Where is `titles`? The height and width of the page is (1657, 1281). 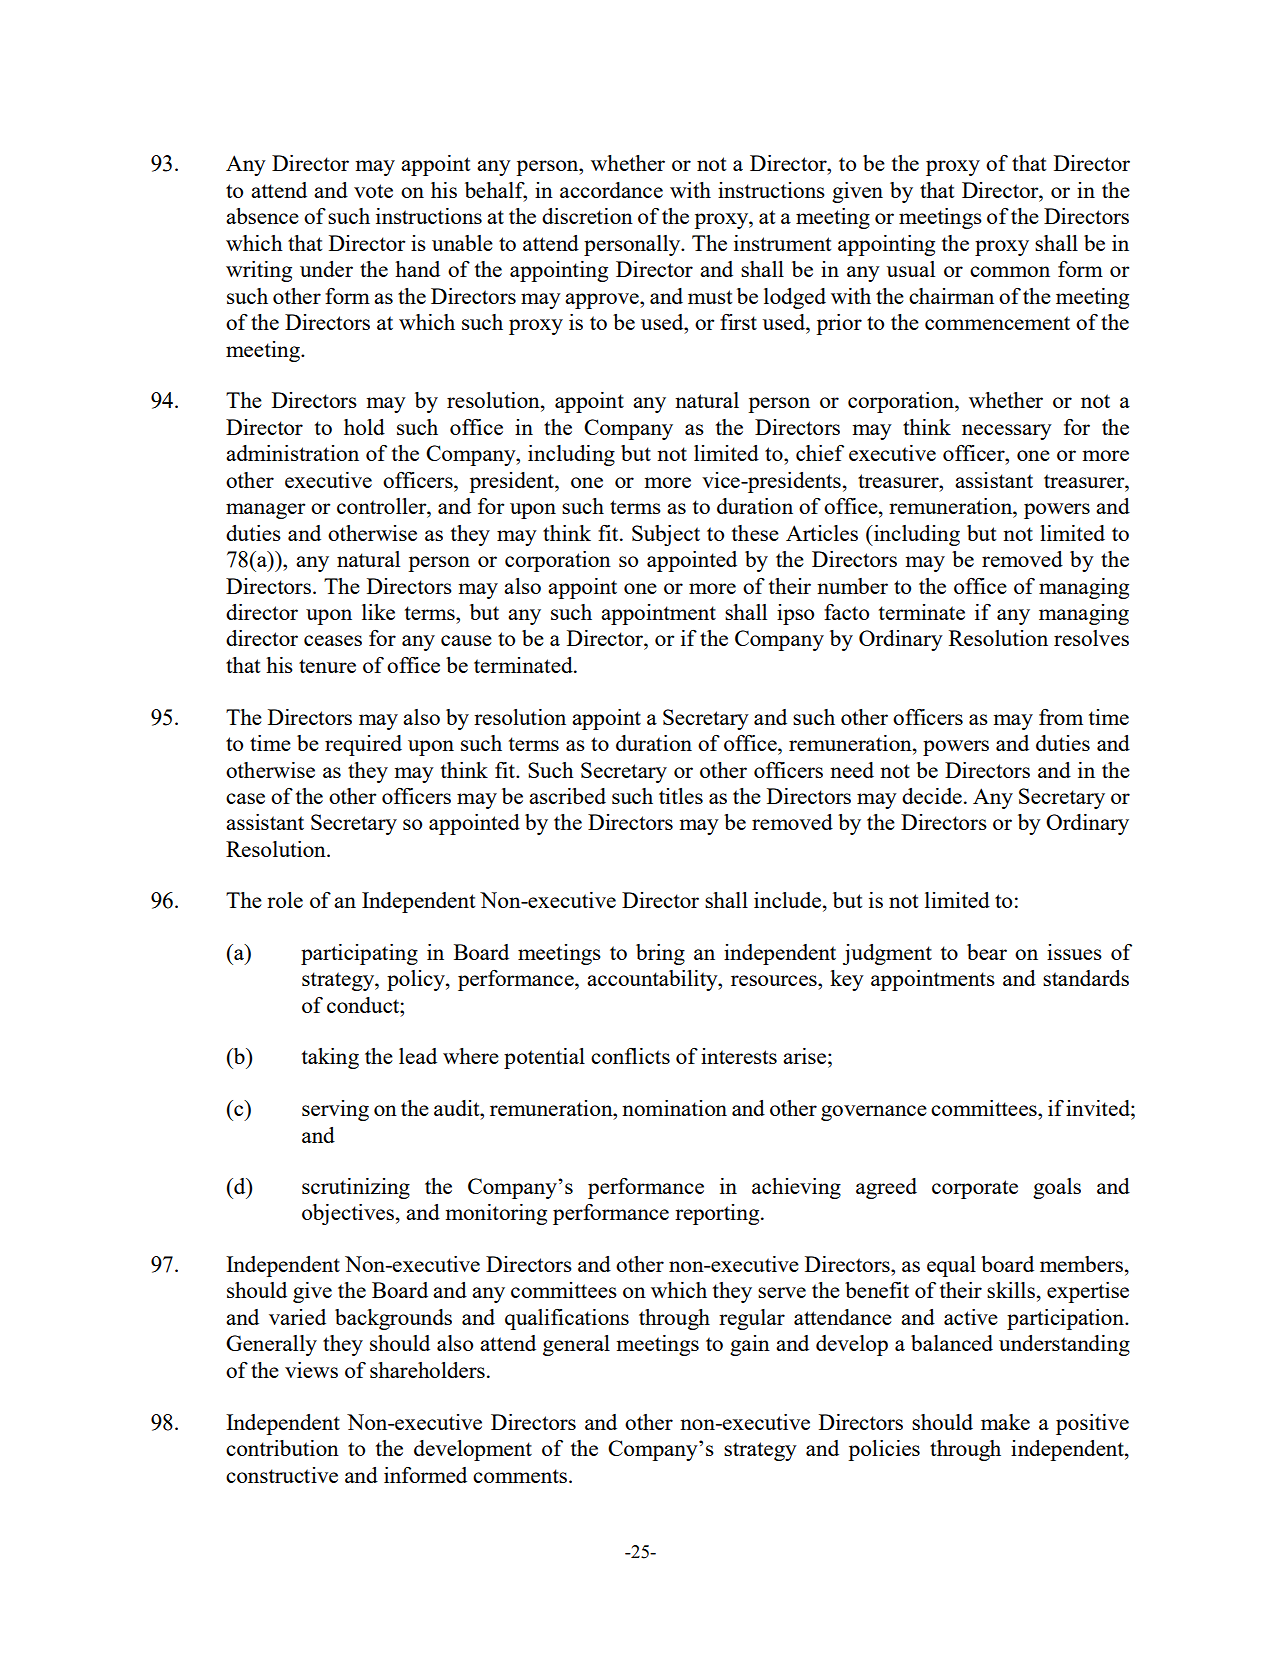
titles is located at coordinates (681, 796).
